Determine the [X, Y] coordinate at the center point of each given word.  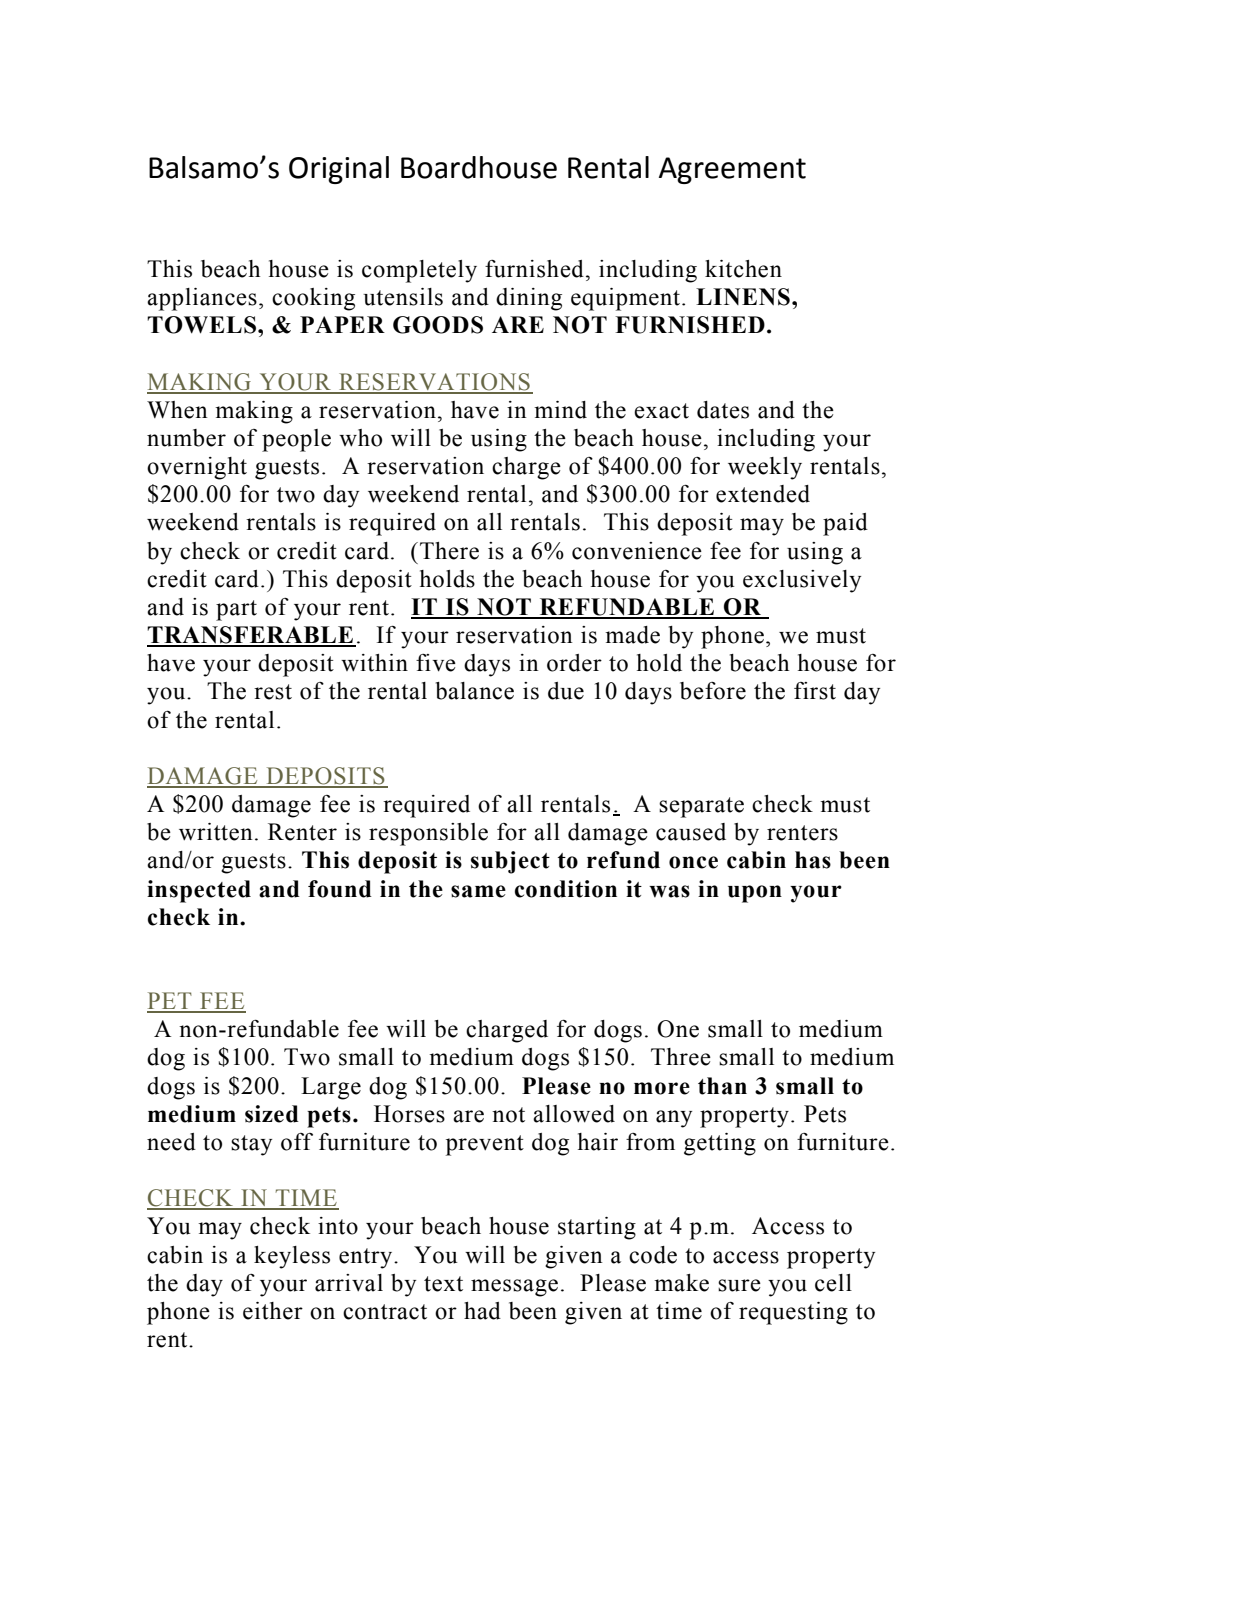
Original [339, 170]
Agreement [732, 170]
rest [273, 692]
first [815, 691]
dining [529, 299]
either [273, 1311]
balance [475, 691]
